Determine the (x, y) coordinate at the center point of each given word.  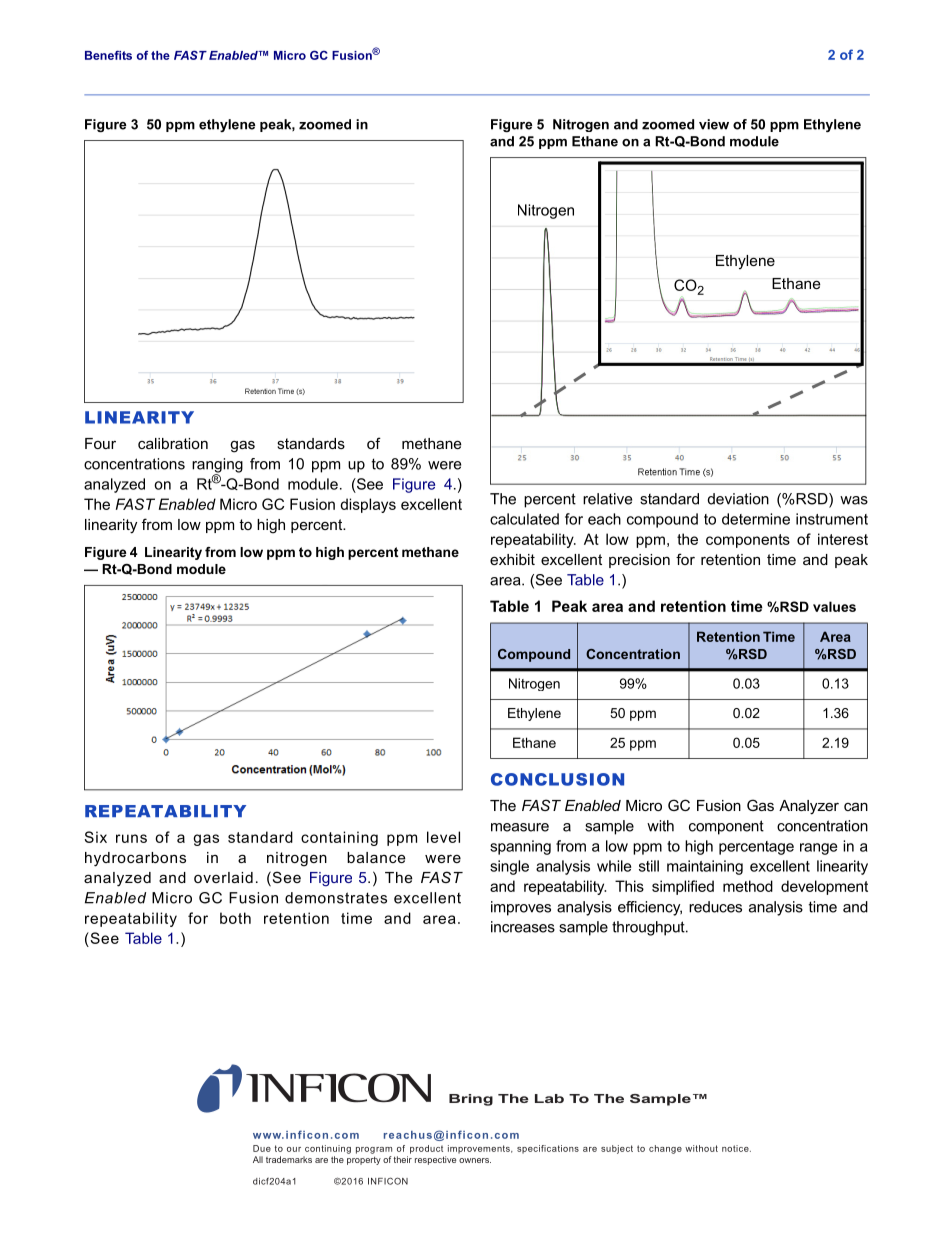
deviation (738, 499)
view (714, 124)
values (834, 606)
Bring (471, 1100)
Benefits (108, 55)
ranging (217, 466)
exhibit (512, 559)
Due (262, 1148)
